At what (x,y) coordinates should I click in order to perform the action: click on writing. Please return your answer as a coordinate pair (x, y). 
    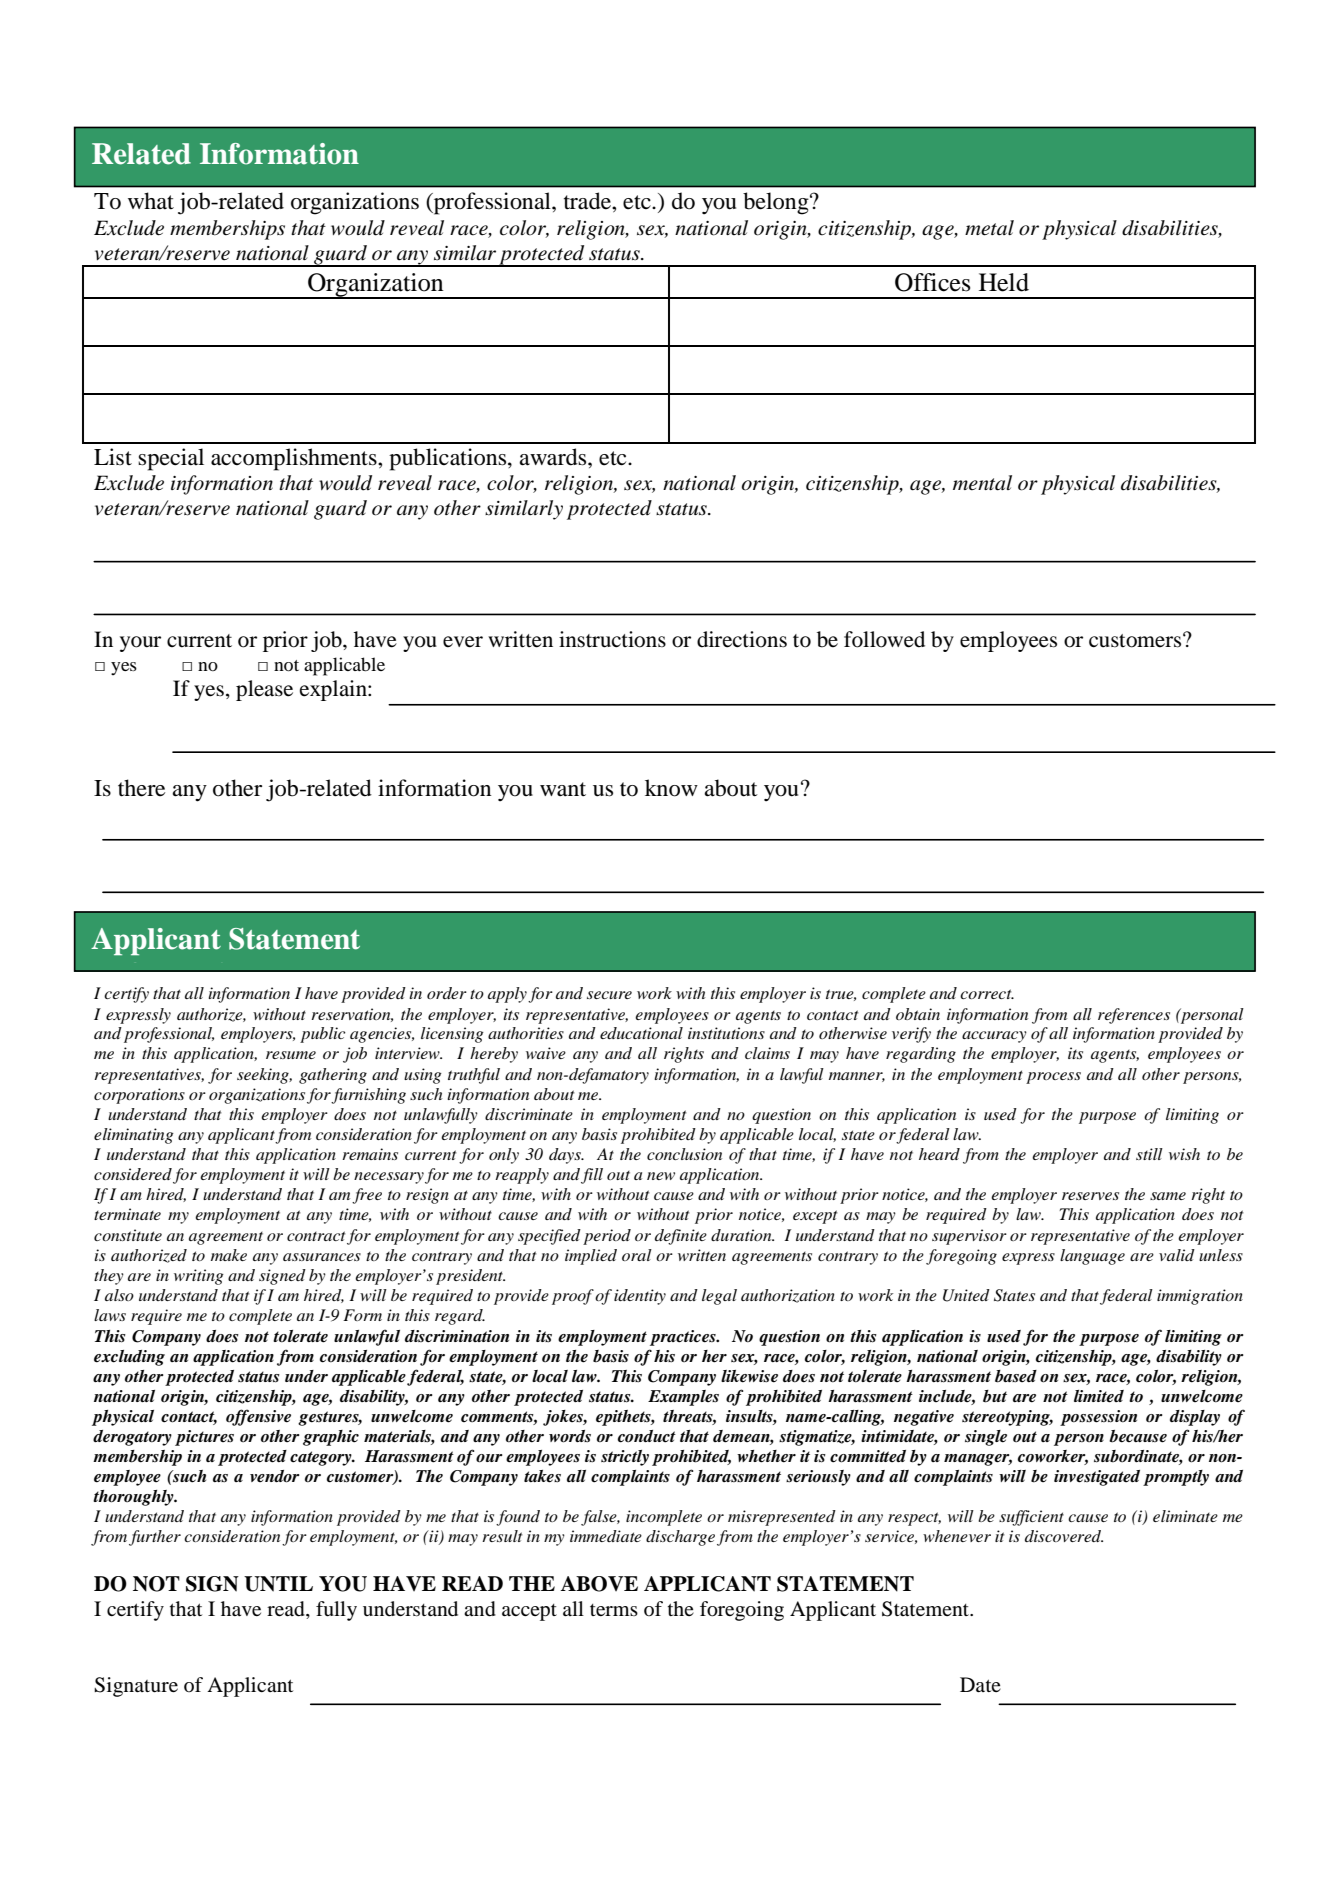
    Looking at the image, I should click on (199, 1277).
